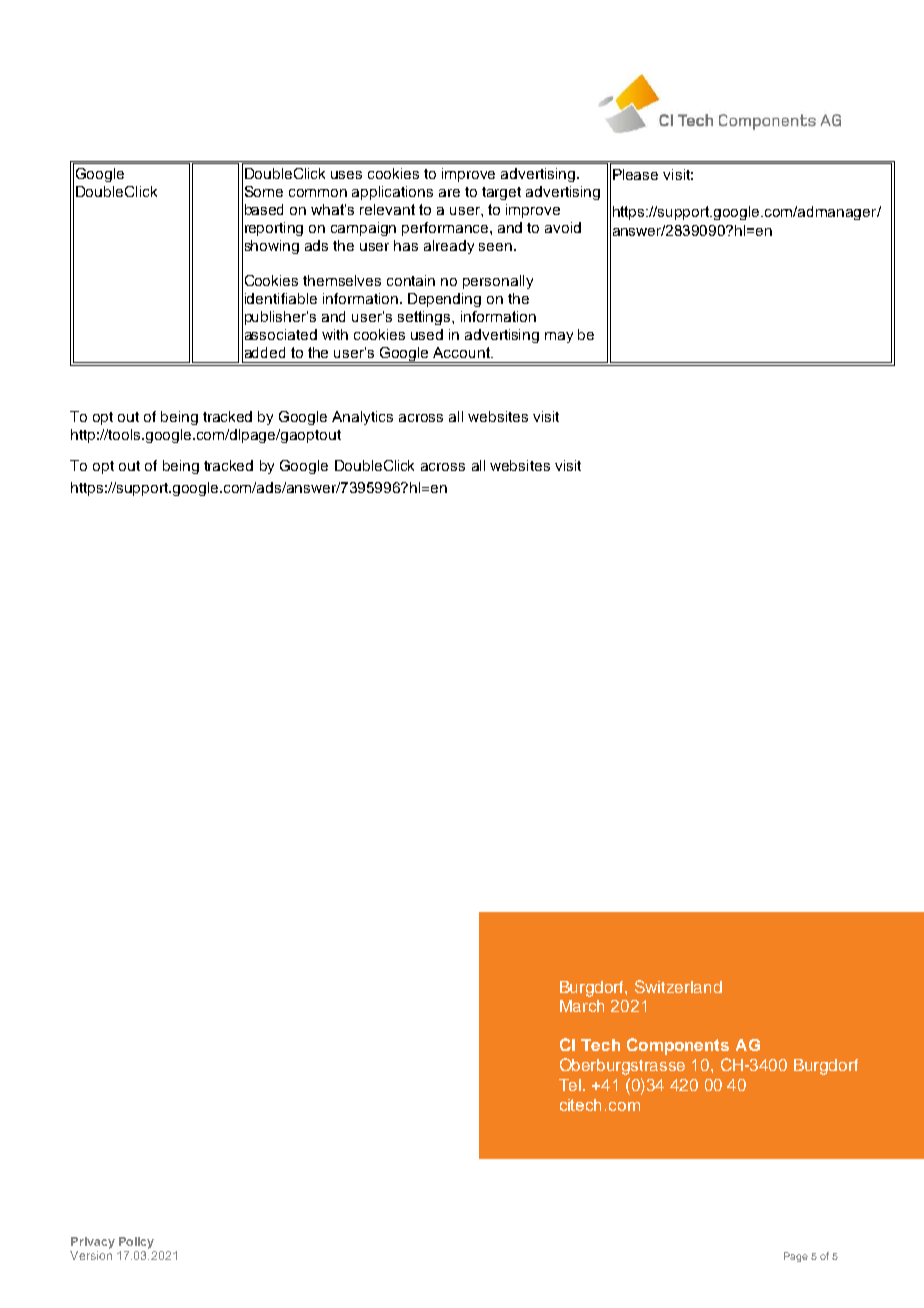  What do you see at coordinates (678, 1046) in the screenshot?
I see `Components` at bounding box center [678, 1046].
